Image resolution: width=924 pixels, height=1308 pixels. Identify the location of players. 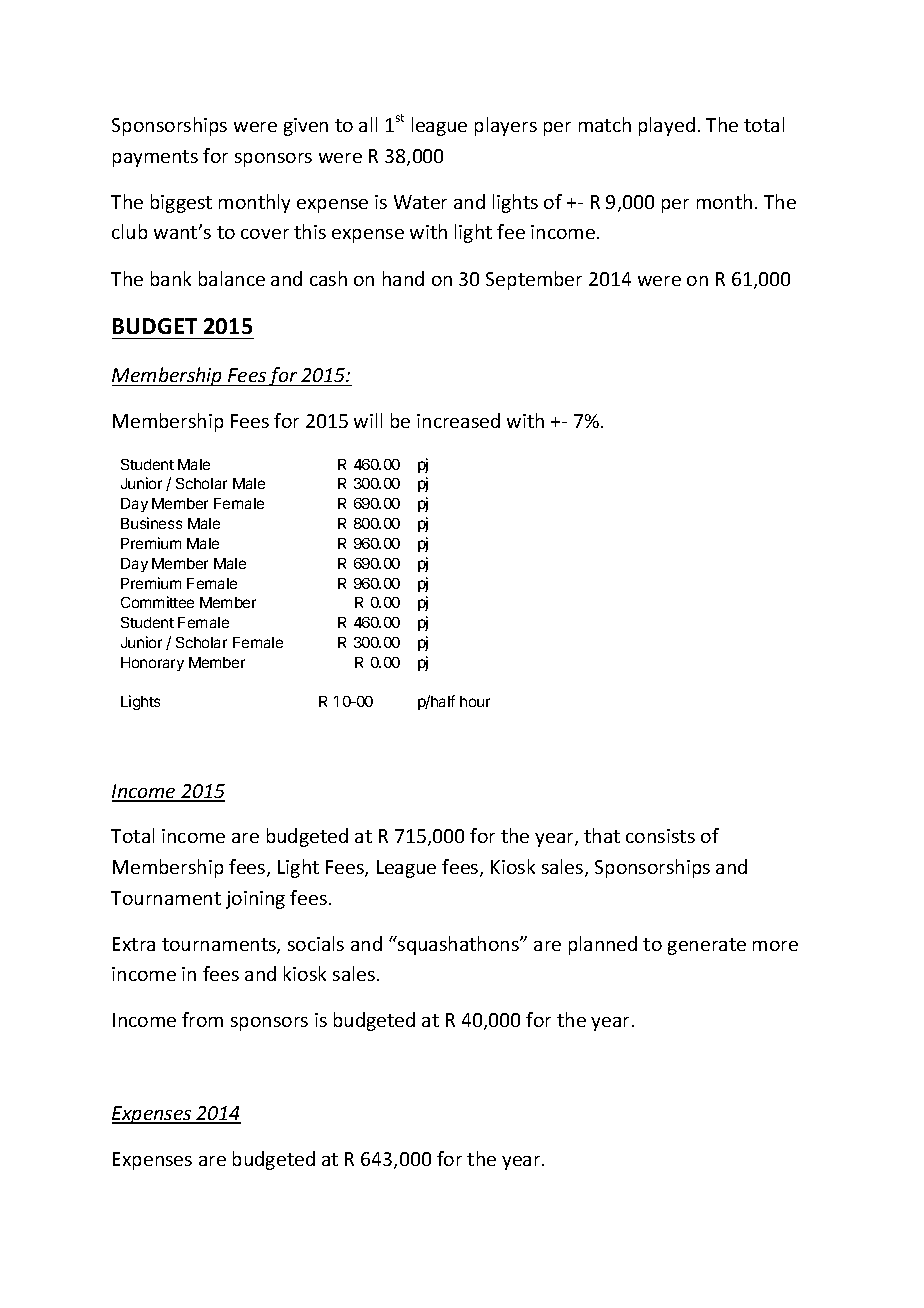
(506, 126).
